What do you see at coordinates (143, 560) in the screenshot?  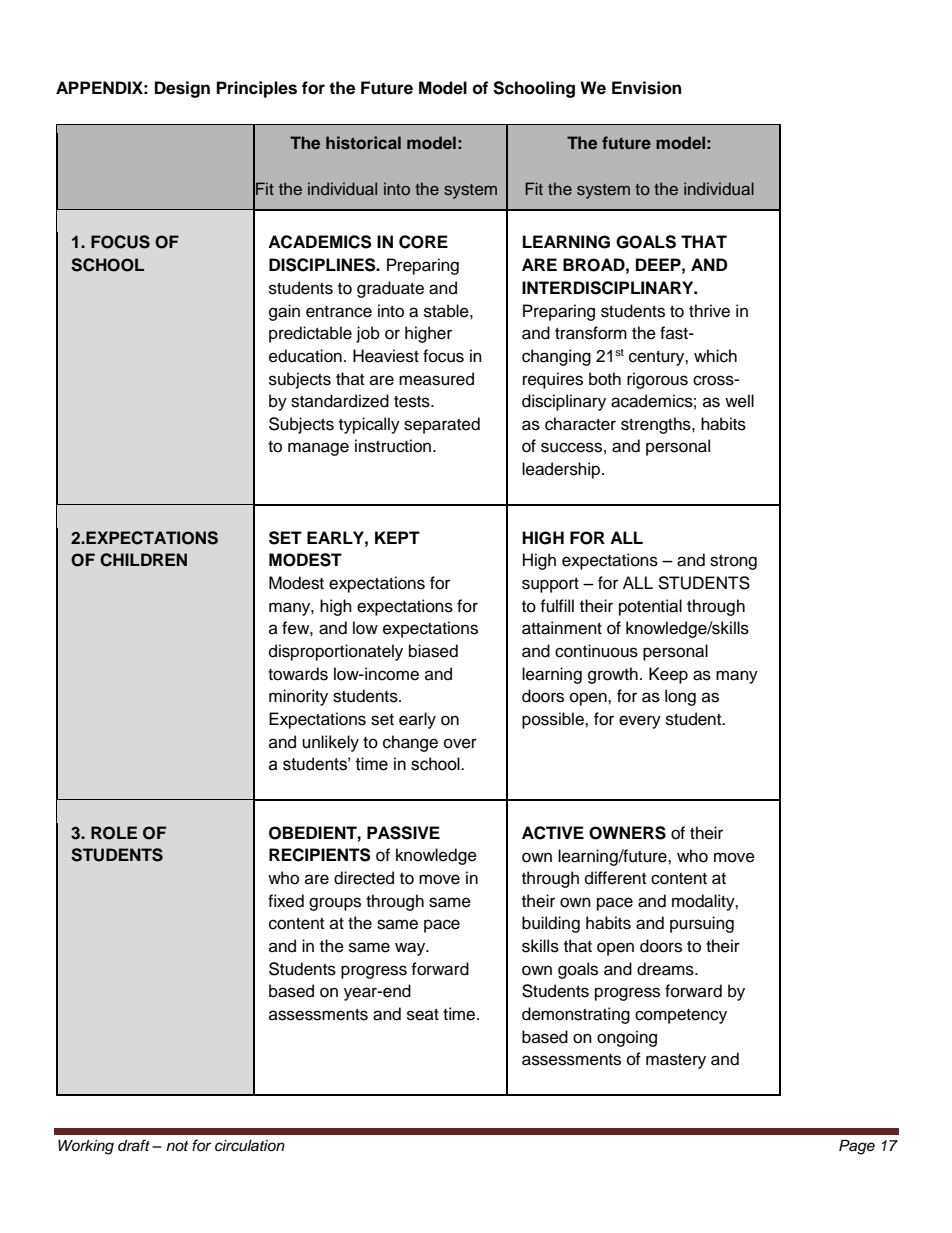 I see `CHILDREN` at bounding box center [143, 560].
